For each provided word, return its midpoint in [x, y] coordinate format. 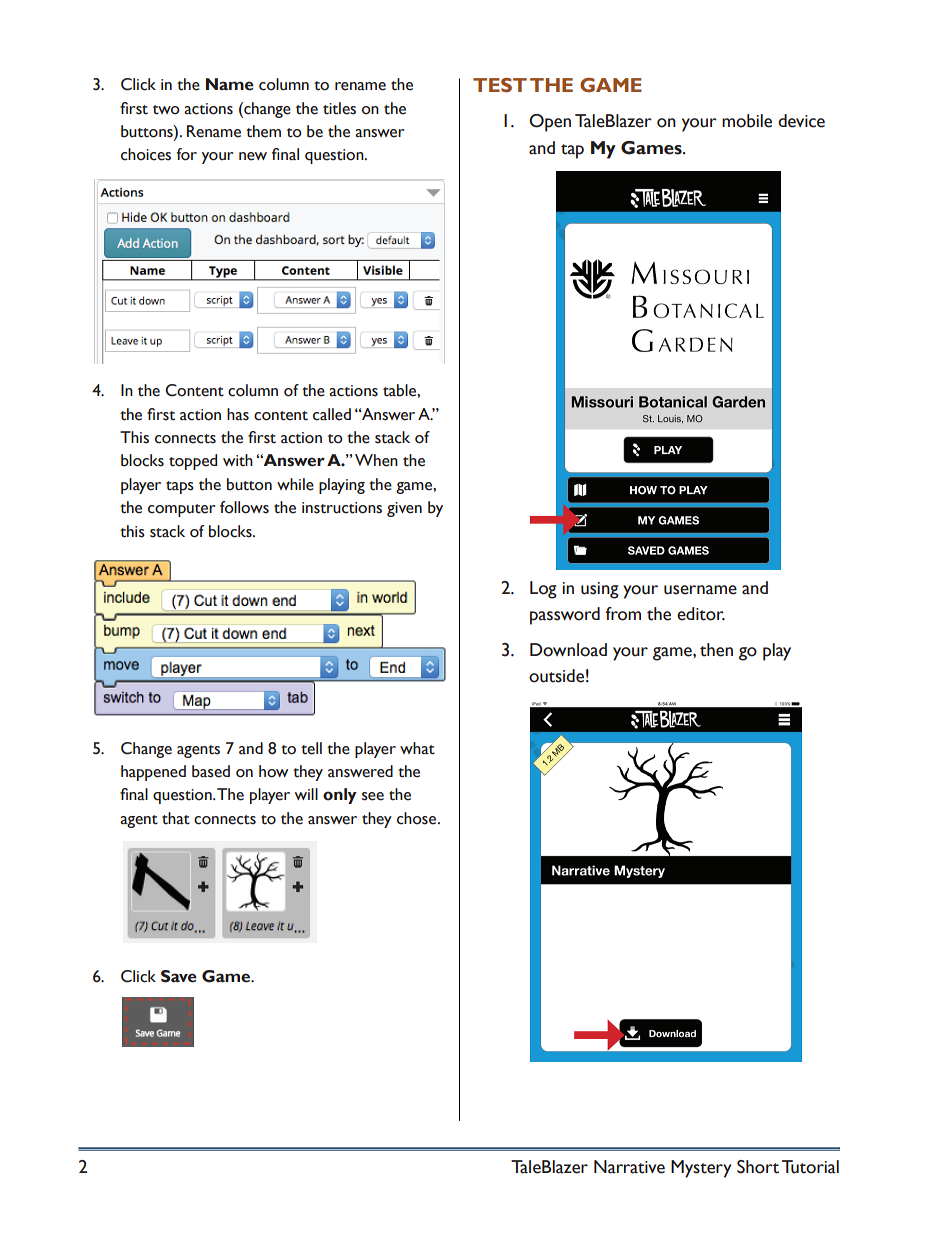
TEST [500, 85]
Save [179, 976]
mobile [747, 121]
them [263, 131]
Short [758, 1167]
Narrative [629, 1167]
